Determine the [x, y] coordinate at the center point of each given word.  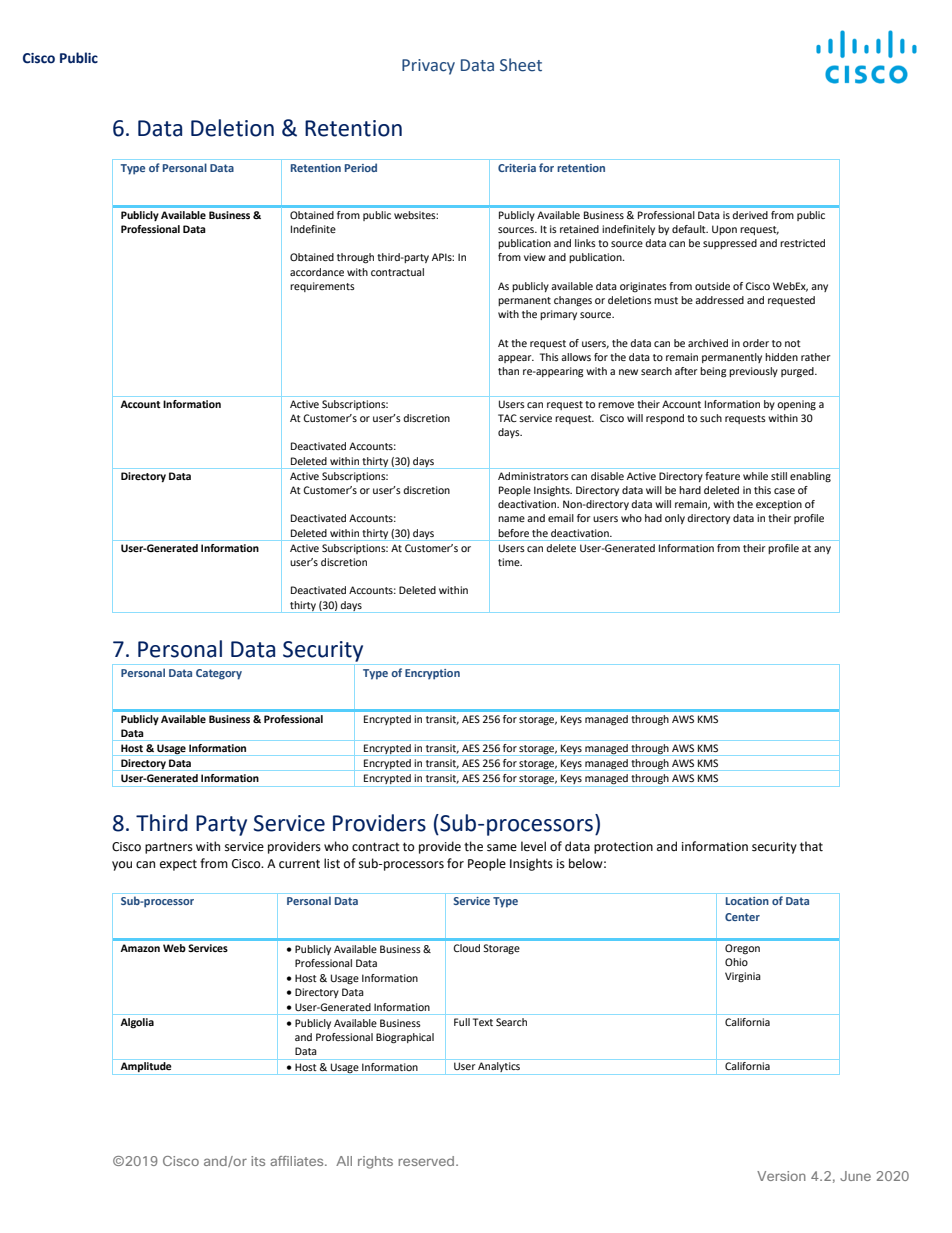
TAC [507, 418]
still [779, 476]
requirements [322, 287]
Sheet [521, 65]
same [502, 848]
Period [361, 167]
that [811, 846]
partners [169, 848]
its [258, 1161]
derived [750, 215]
